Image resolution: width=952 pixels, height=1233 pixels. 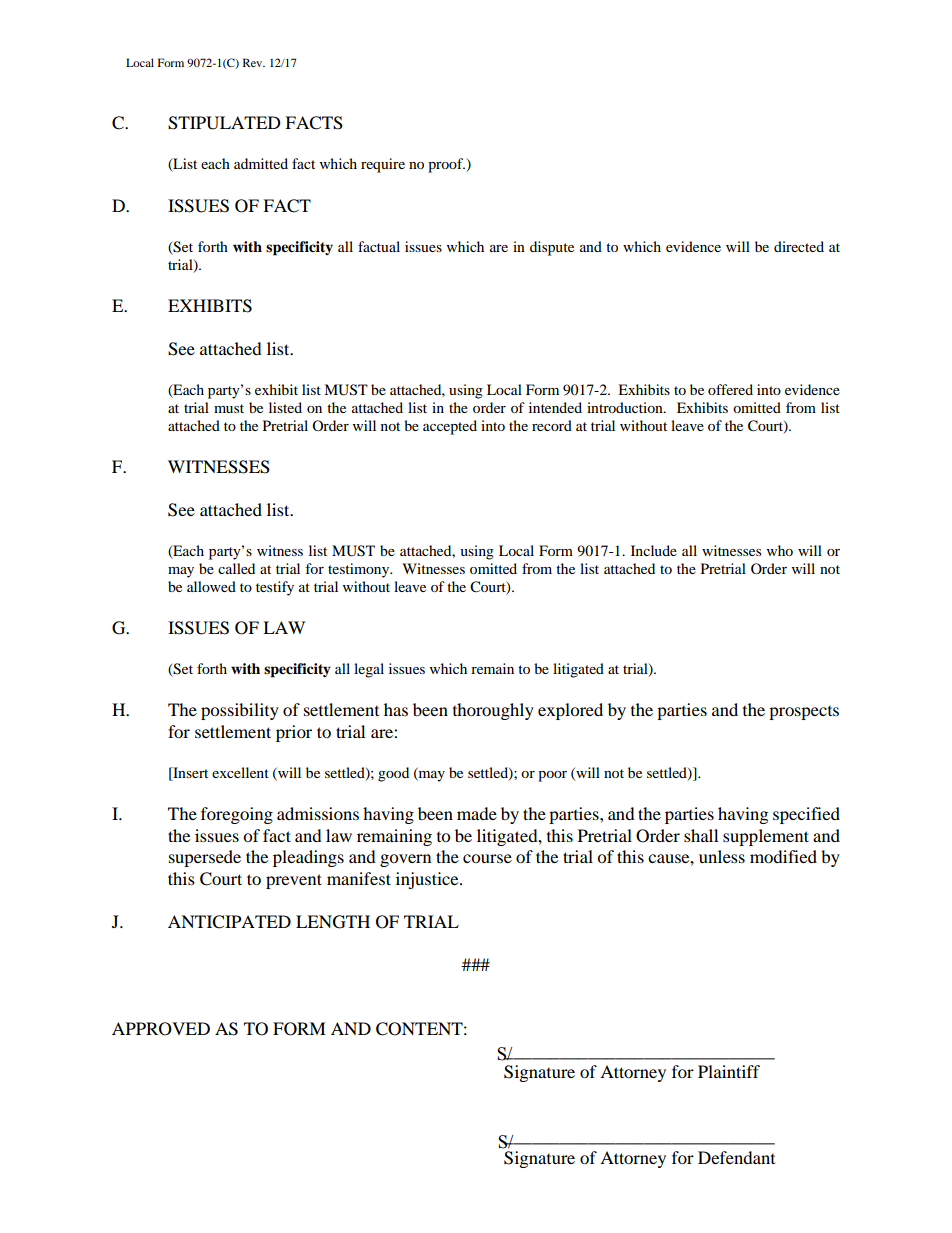 I want to click on APPROVED, so click(x=161, y=1029).
